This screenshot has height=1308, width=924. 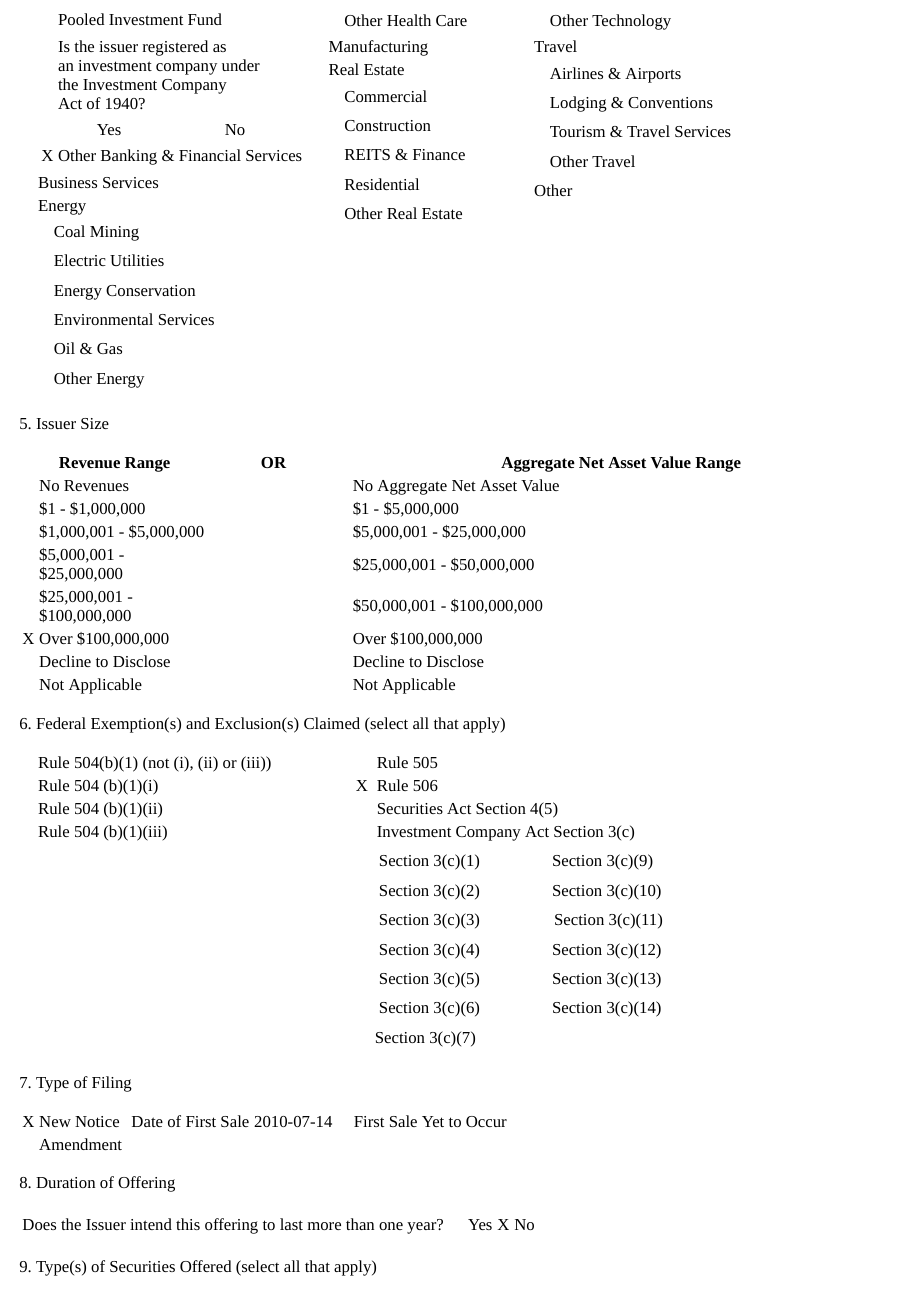 What do you see at coordinates (151, 1224) in the screenshot?
I see `intend` at bounding box center [151, 1224].
